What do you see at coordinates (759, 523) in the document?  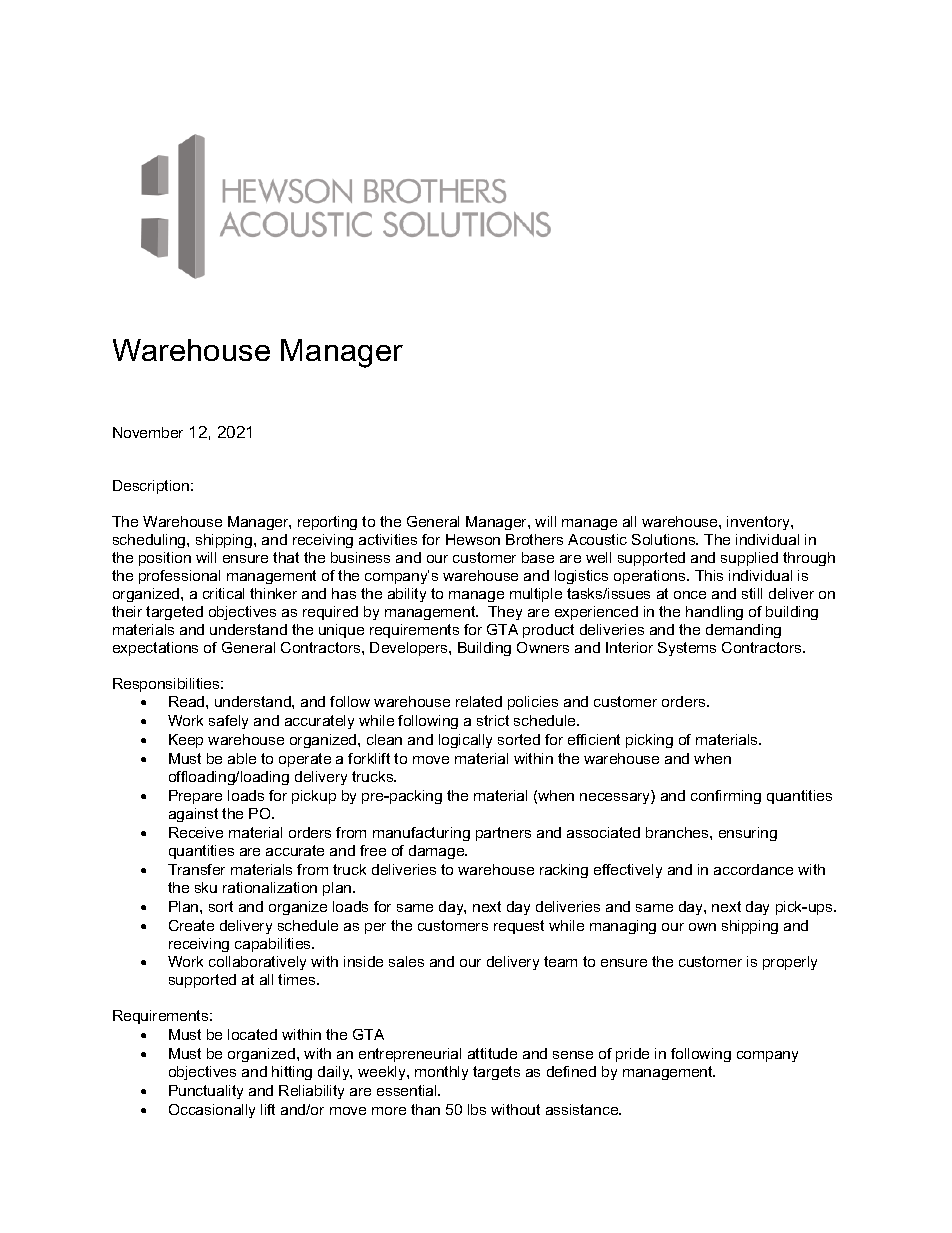 I see `inventory` at bounding box center [759, 523].
